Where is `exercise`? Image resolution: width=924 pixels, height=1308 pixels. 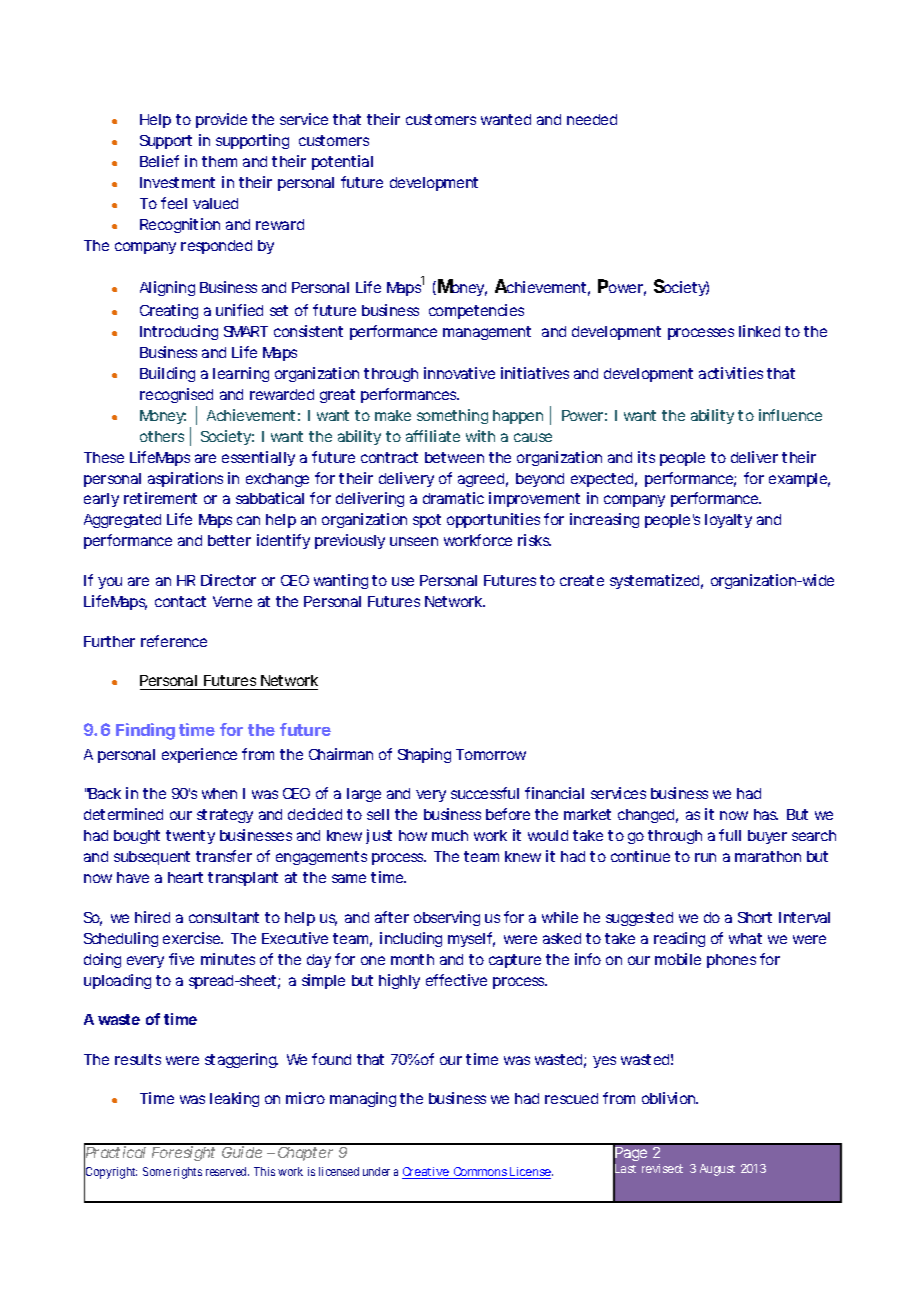
exercise is located at coordinates (193, 938).
